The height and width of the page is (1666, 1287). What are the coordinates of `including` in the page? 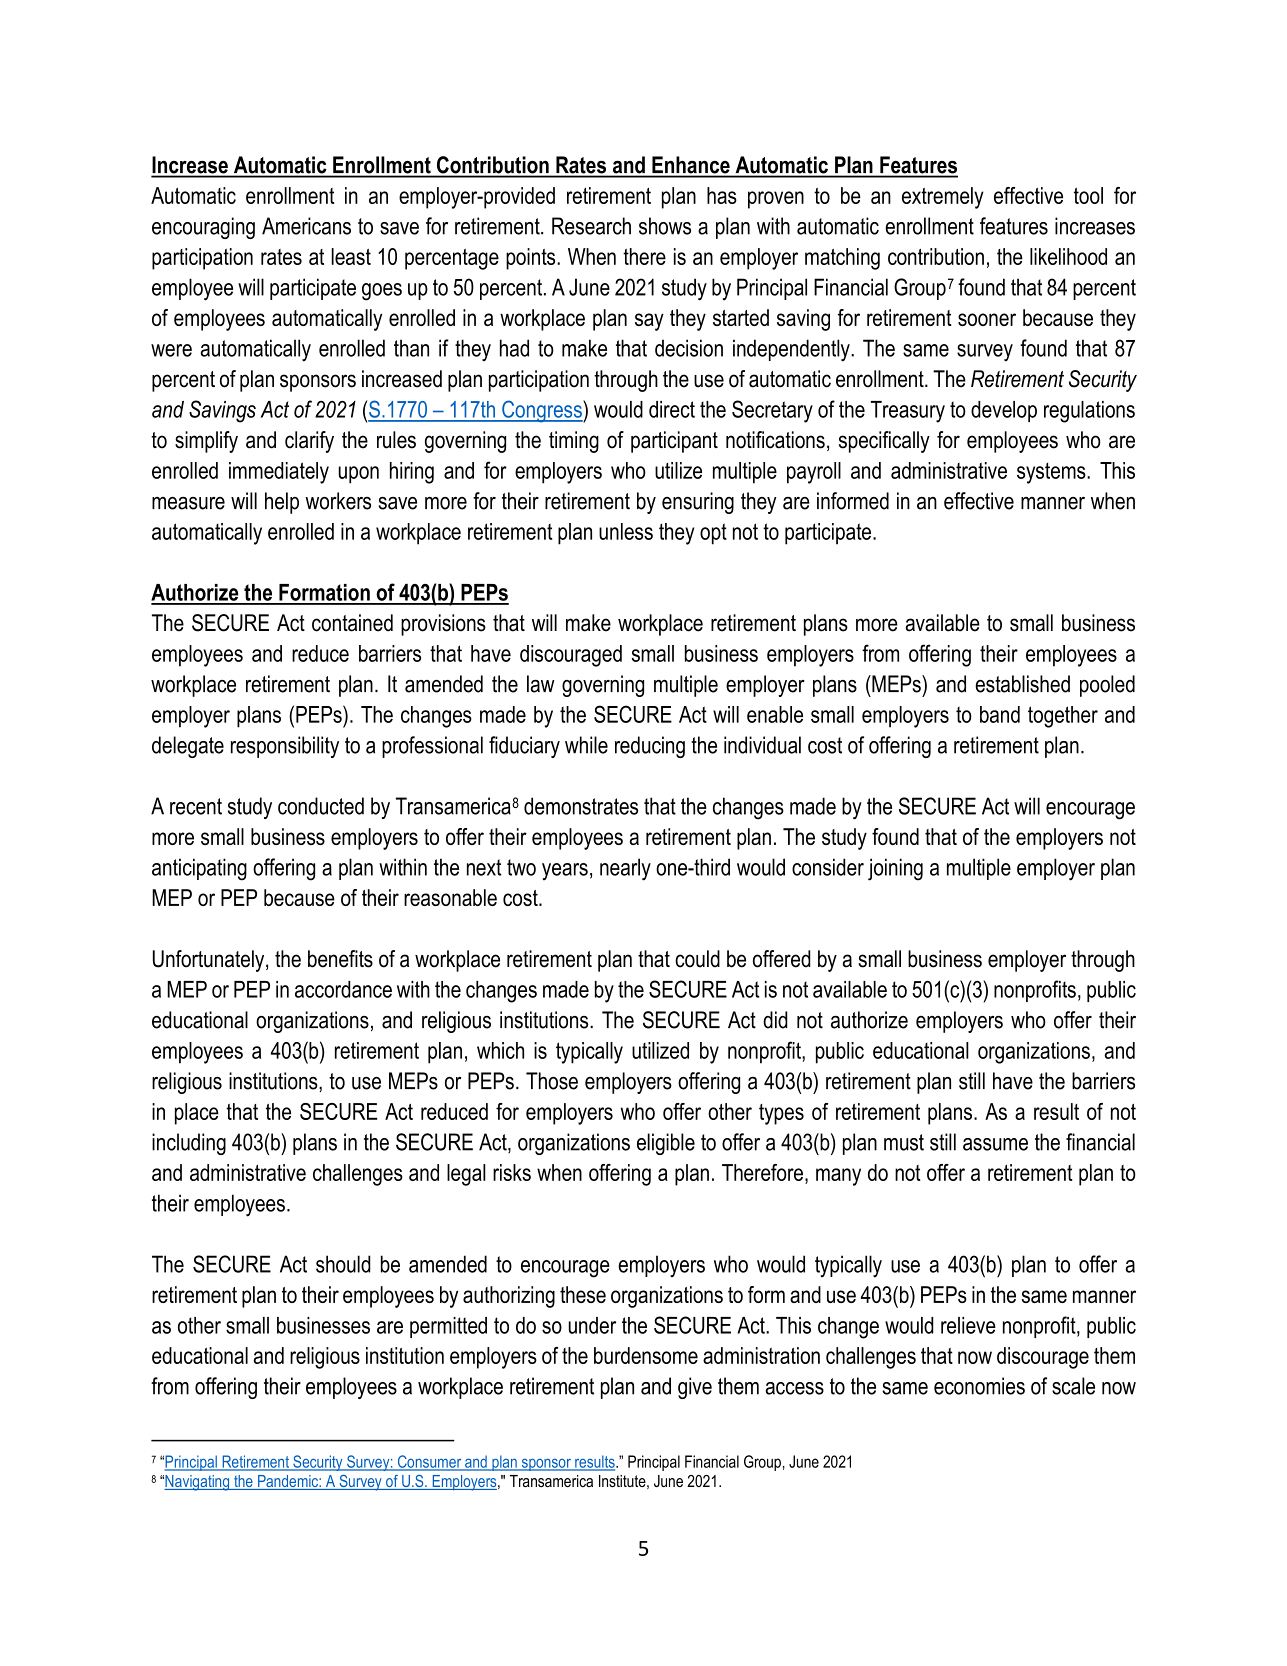 It's located at (189, 1144).
